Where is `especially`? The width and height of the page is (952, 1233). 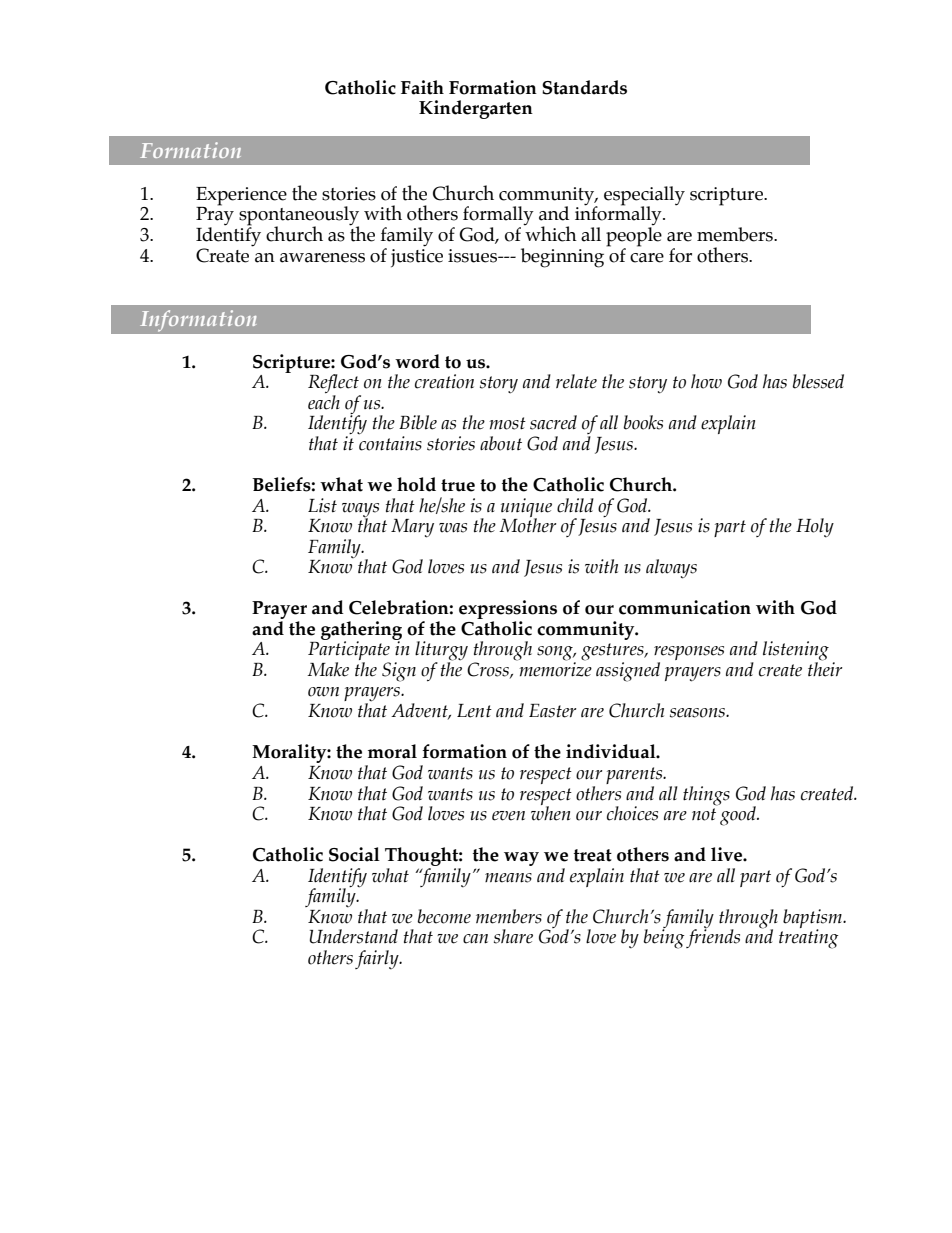 especially is located at coordinates (644, 197).
